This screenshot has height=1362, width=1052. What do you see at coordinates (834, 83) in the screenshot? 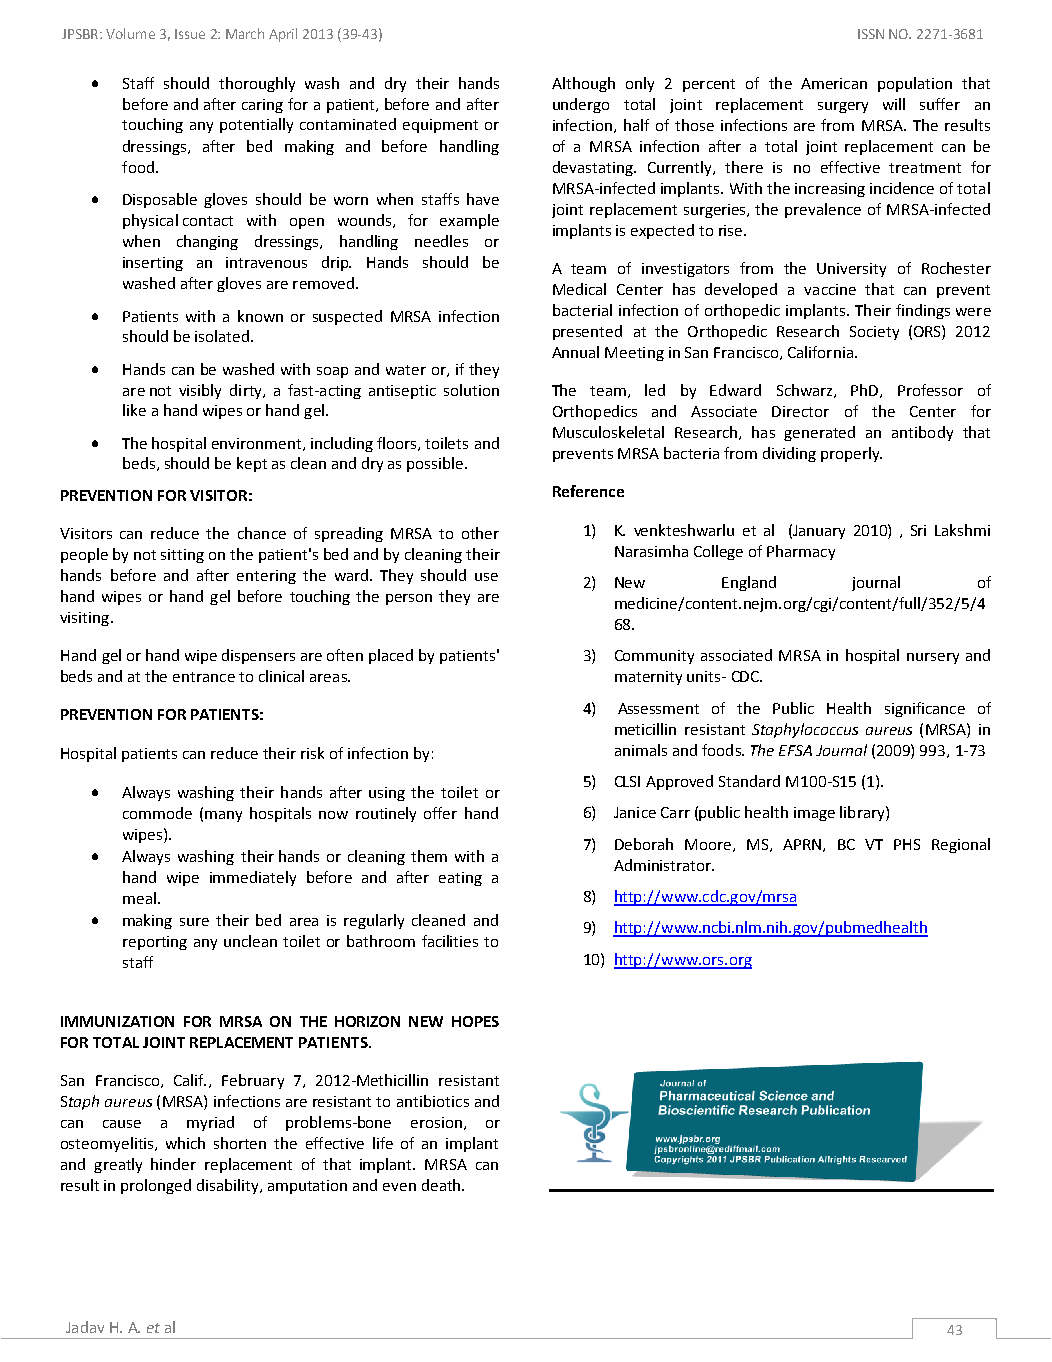
I see `American` at bounding box center [834, 83].
